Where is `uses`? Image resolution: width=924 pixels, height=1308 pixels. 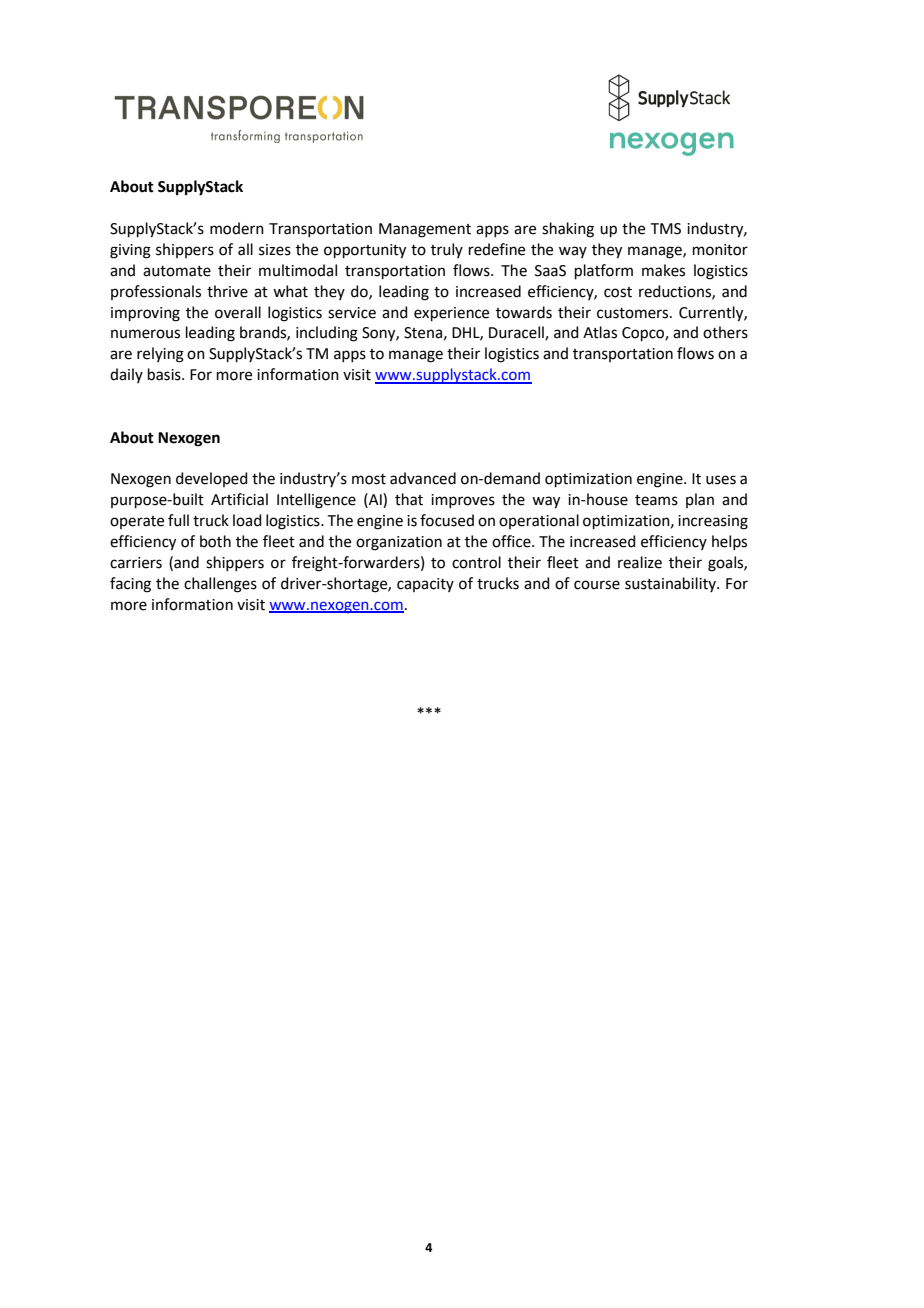 uses is located at coordinates (721, 480).
